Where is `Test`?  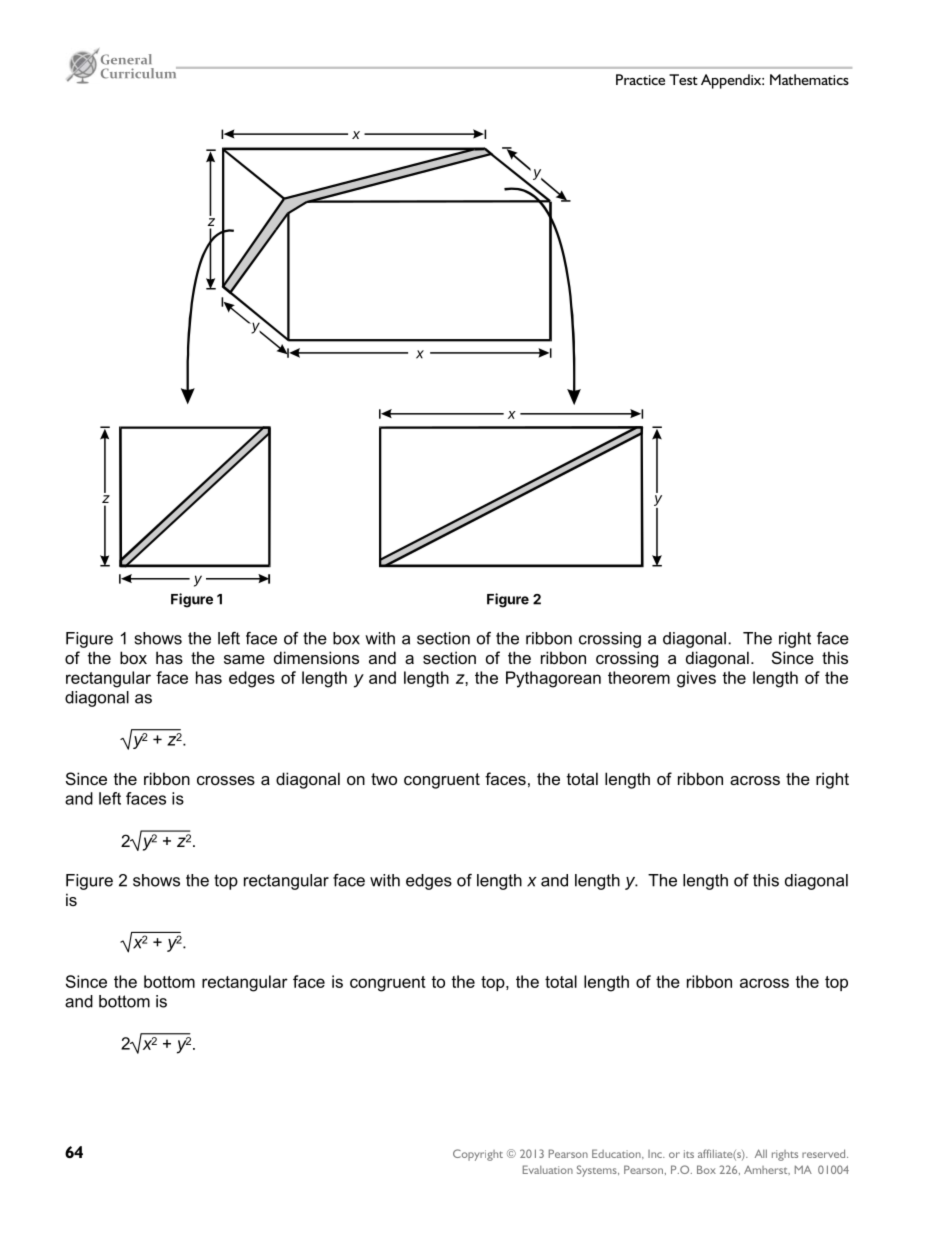 Test is located at coordinates (683, 79).
